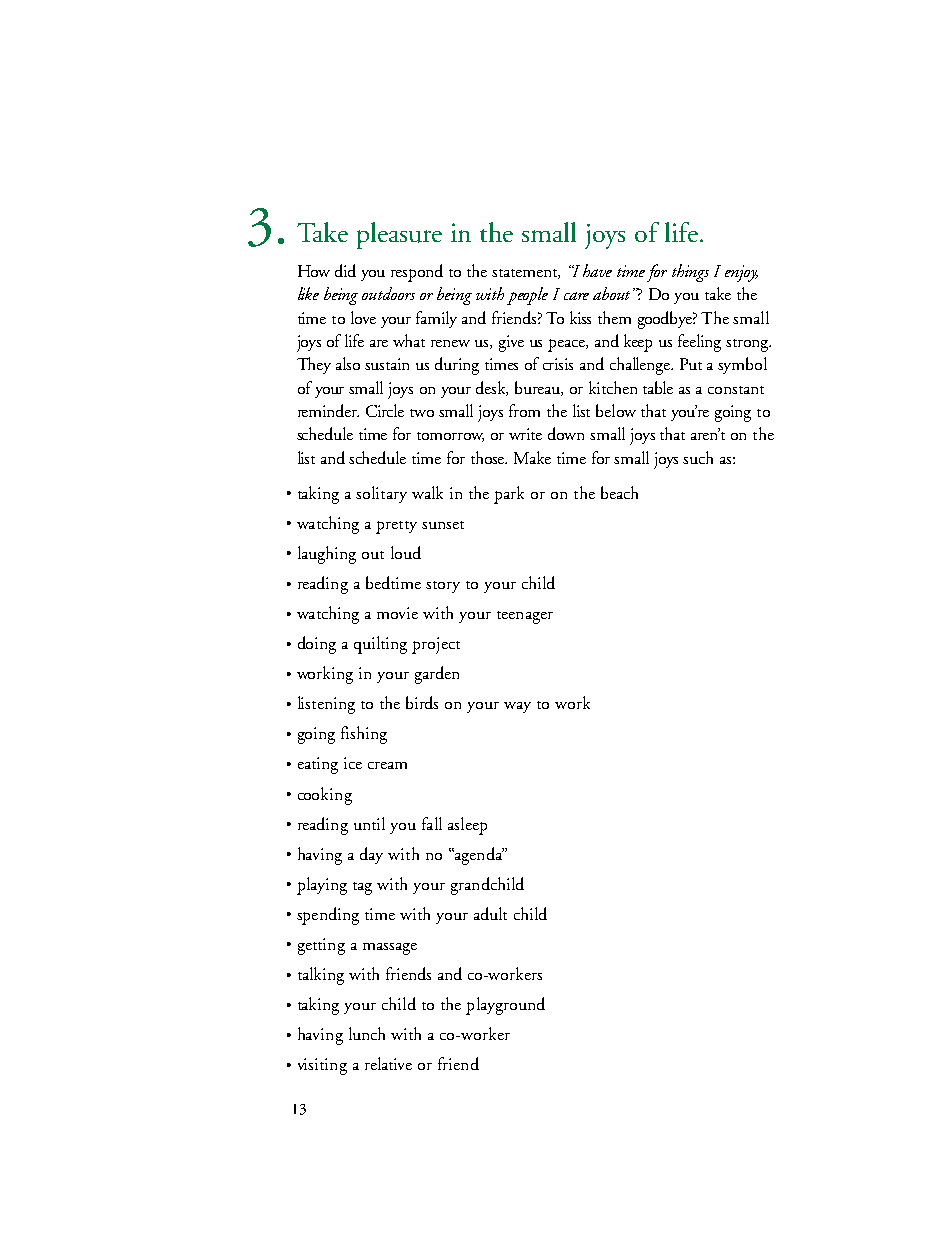  What do you see at coordinates (490, 913) in the image?
I see `adult` at bounding box center [490, 913].
